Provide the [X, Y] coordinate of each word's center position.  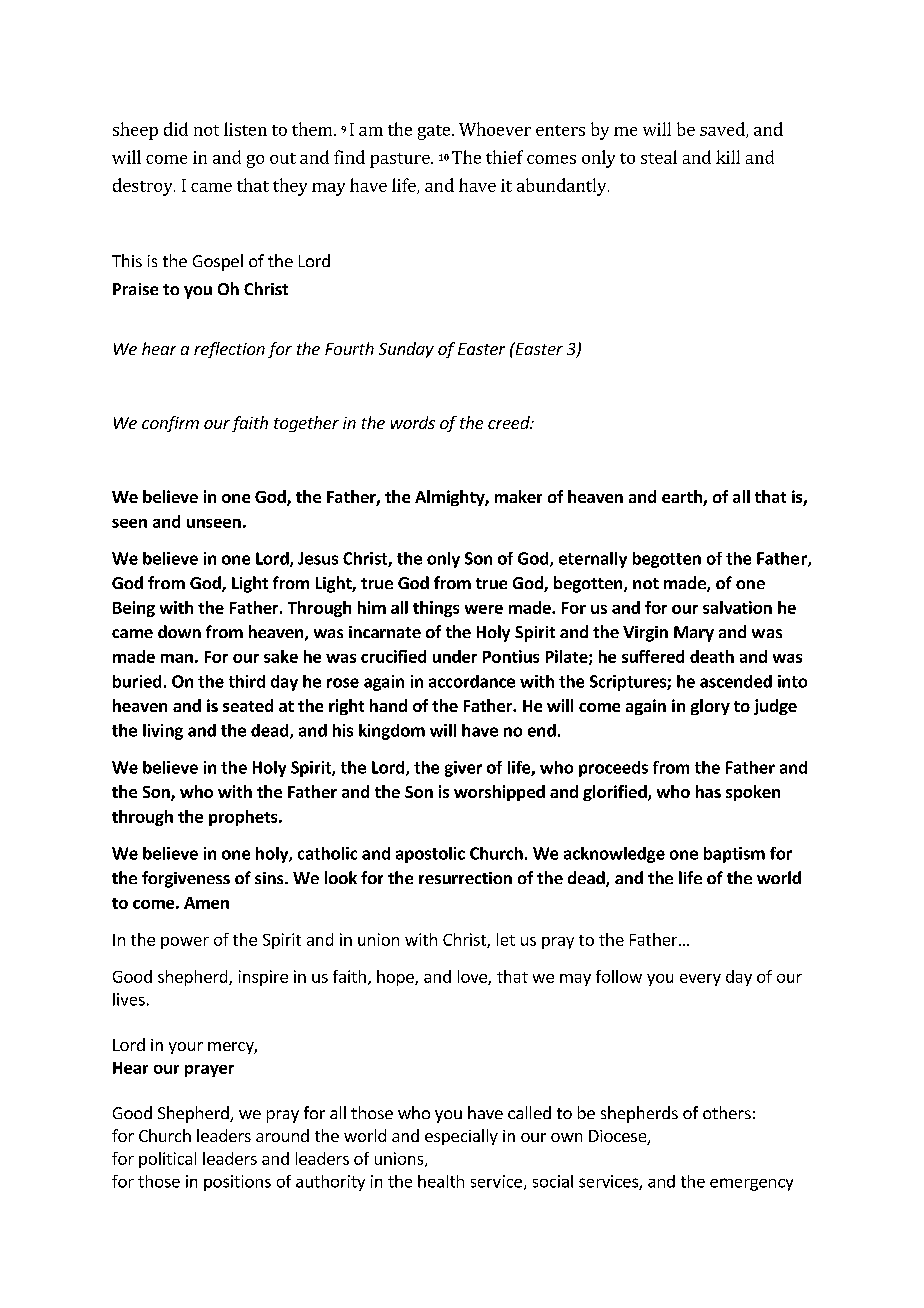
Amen [206, 903]
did [176, 129]
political [167, 1160]
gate [434, 132]
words [413, 422]
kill [728, 157]
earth [683, 498]
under [455, 656]
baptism [734, 855]
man [177, 658]
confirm [170, 424]
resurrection [465, 878]
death [712, 656]
